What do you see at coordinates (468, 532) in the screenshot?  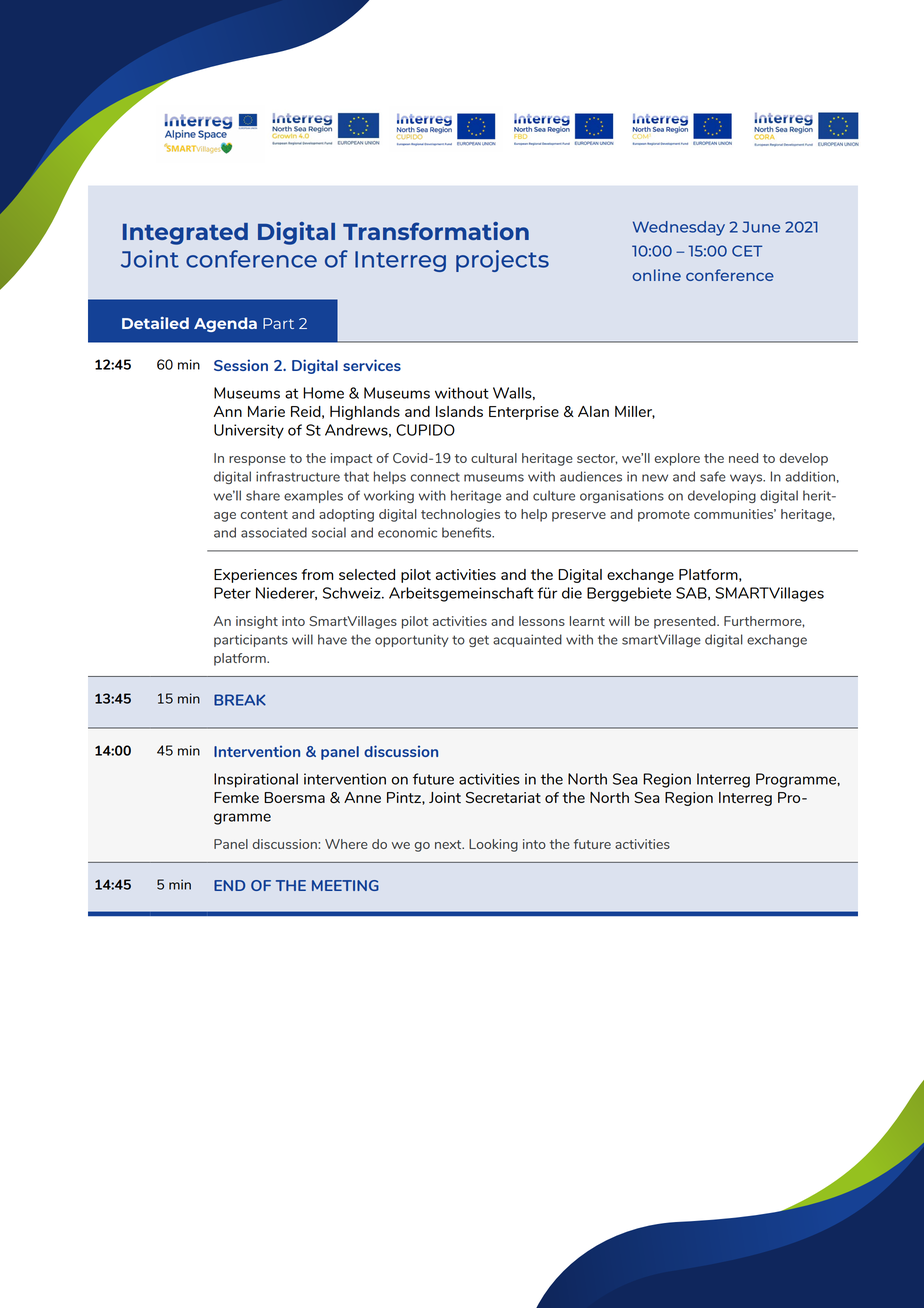 I see `benefits` at bounding box center [468, 532].
